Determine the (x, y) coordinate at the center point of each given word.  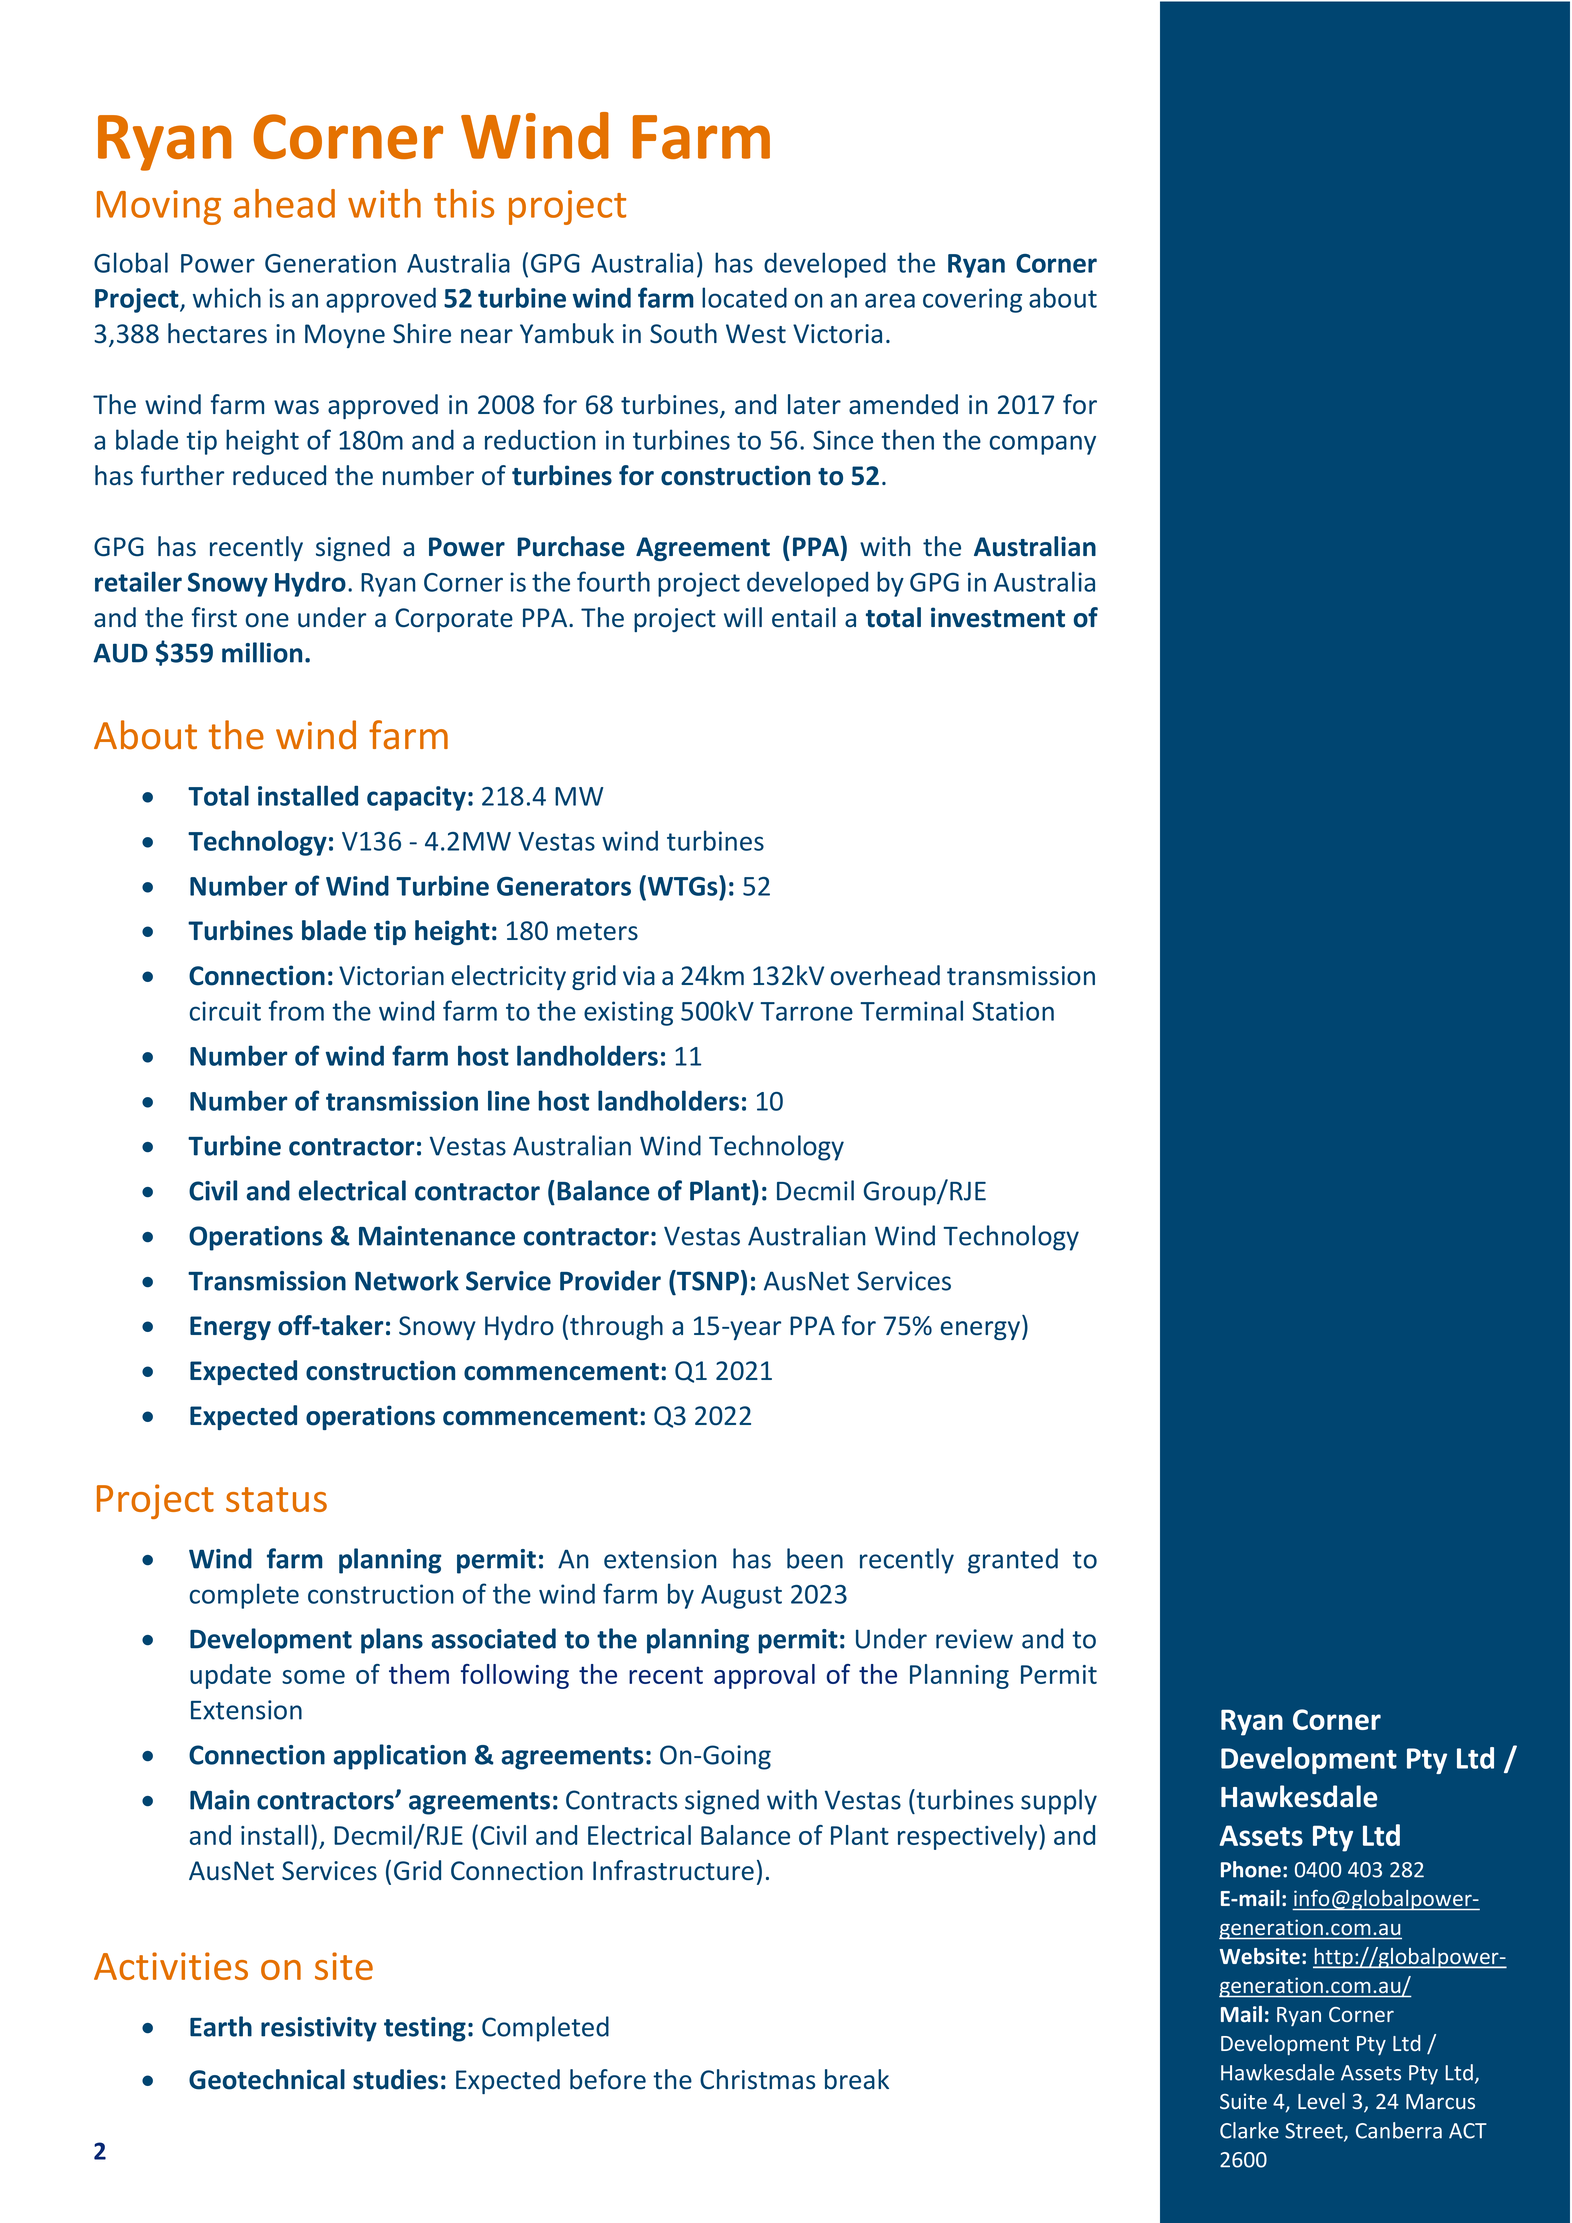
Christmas (757, 2079)
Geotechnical (267, 2079)
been (815, 1558)
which (227, 297)
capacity (416, 798)
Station (1013, 1011)
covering (972, 300)
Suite (1243, 2101)
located (744, 297)
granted (1013, 1561)
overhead (885, 975)
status (276, 1499)
